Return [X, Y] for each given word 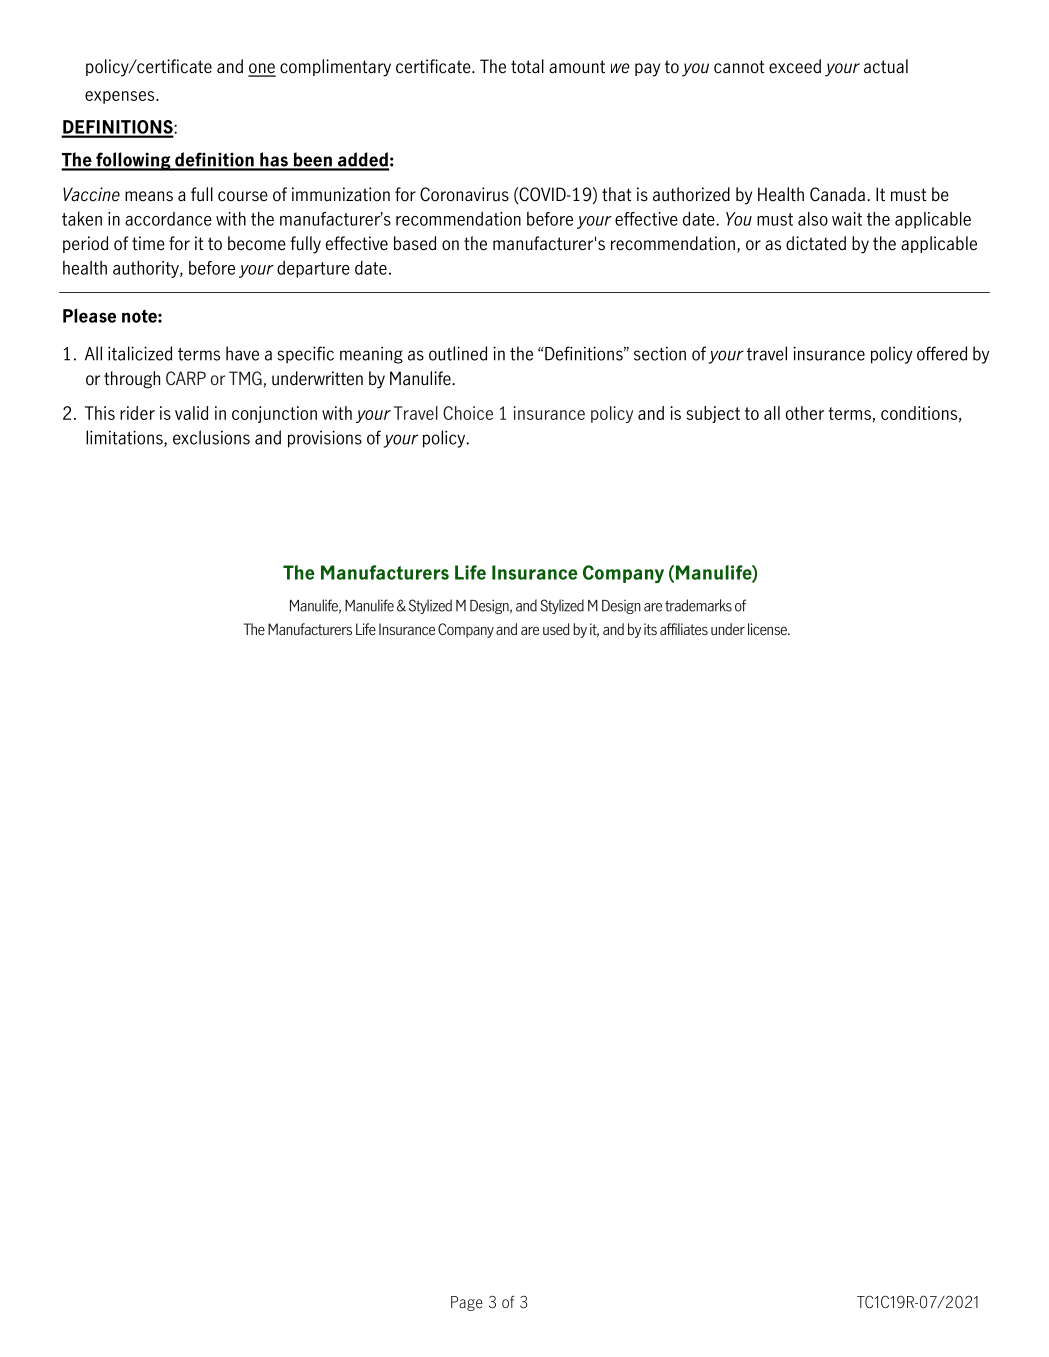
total [527, 66]
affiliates [684, 629]
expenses [121, 97]
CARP [186, 378]
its [650, 629]
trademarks [698, 605]
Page [467, 1303]
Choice [468, 413]
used [556, 629]
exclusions [211, 437]
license [768, 629]
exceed [795, 66]
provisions [325, 439]
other [805, 413]
